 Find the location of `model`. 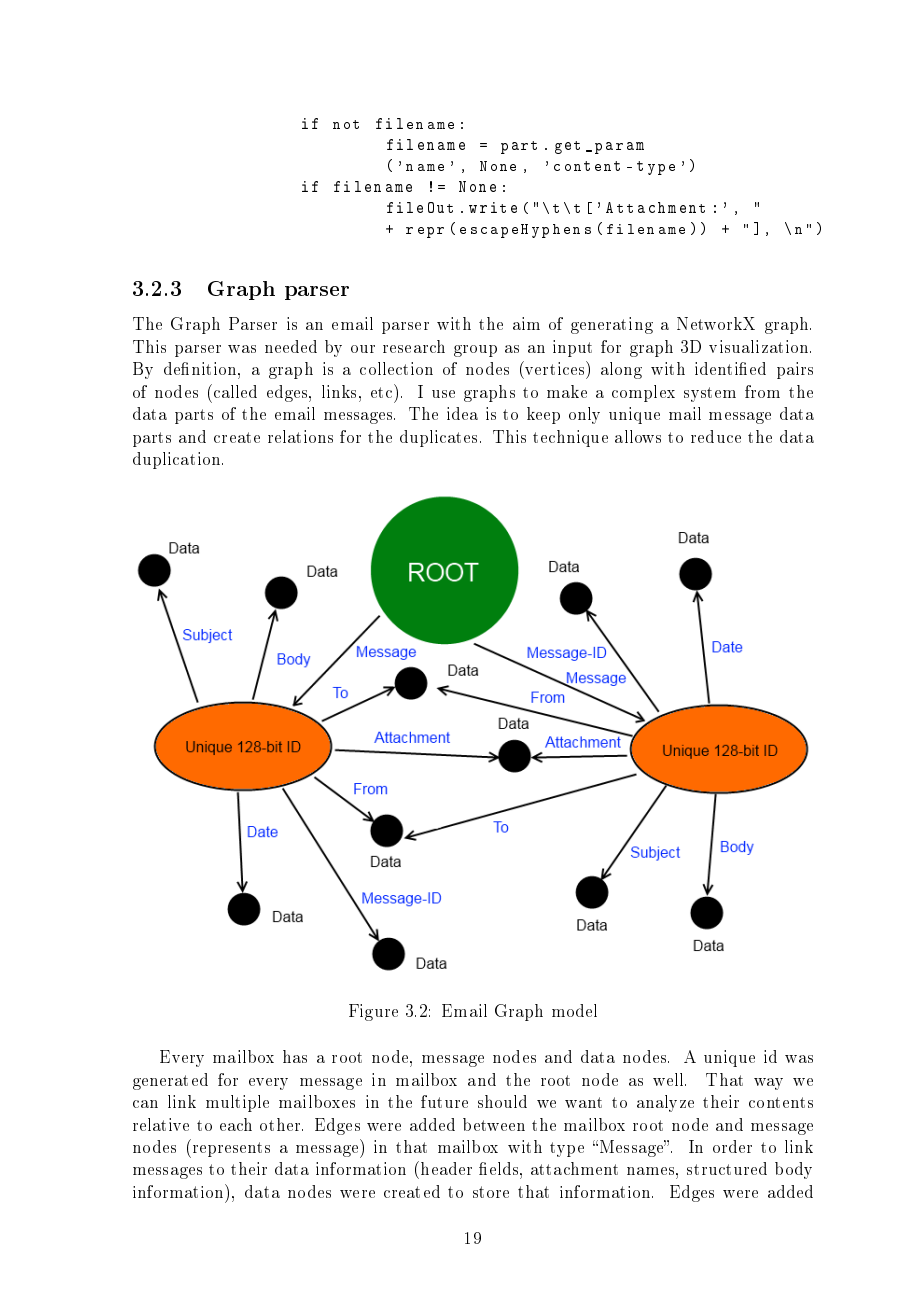

model is located at coordinates (574, 1010).
